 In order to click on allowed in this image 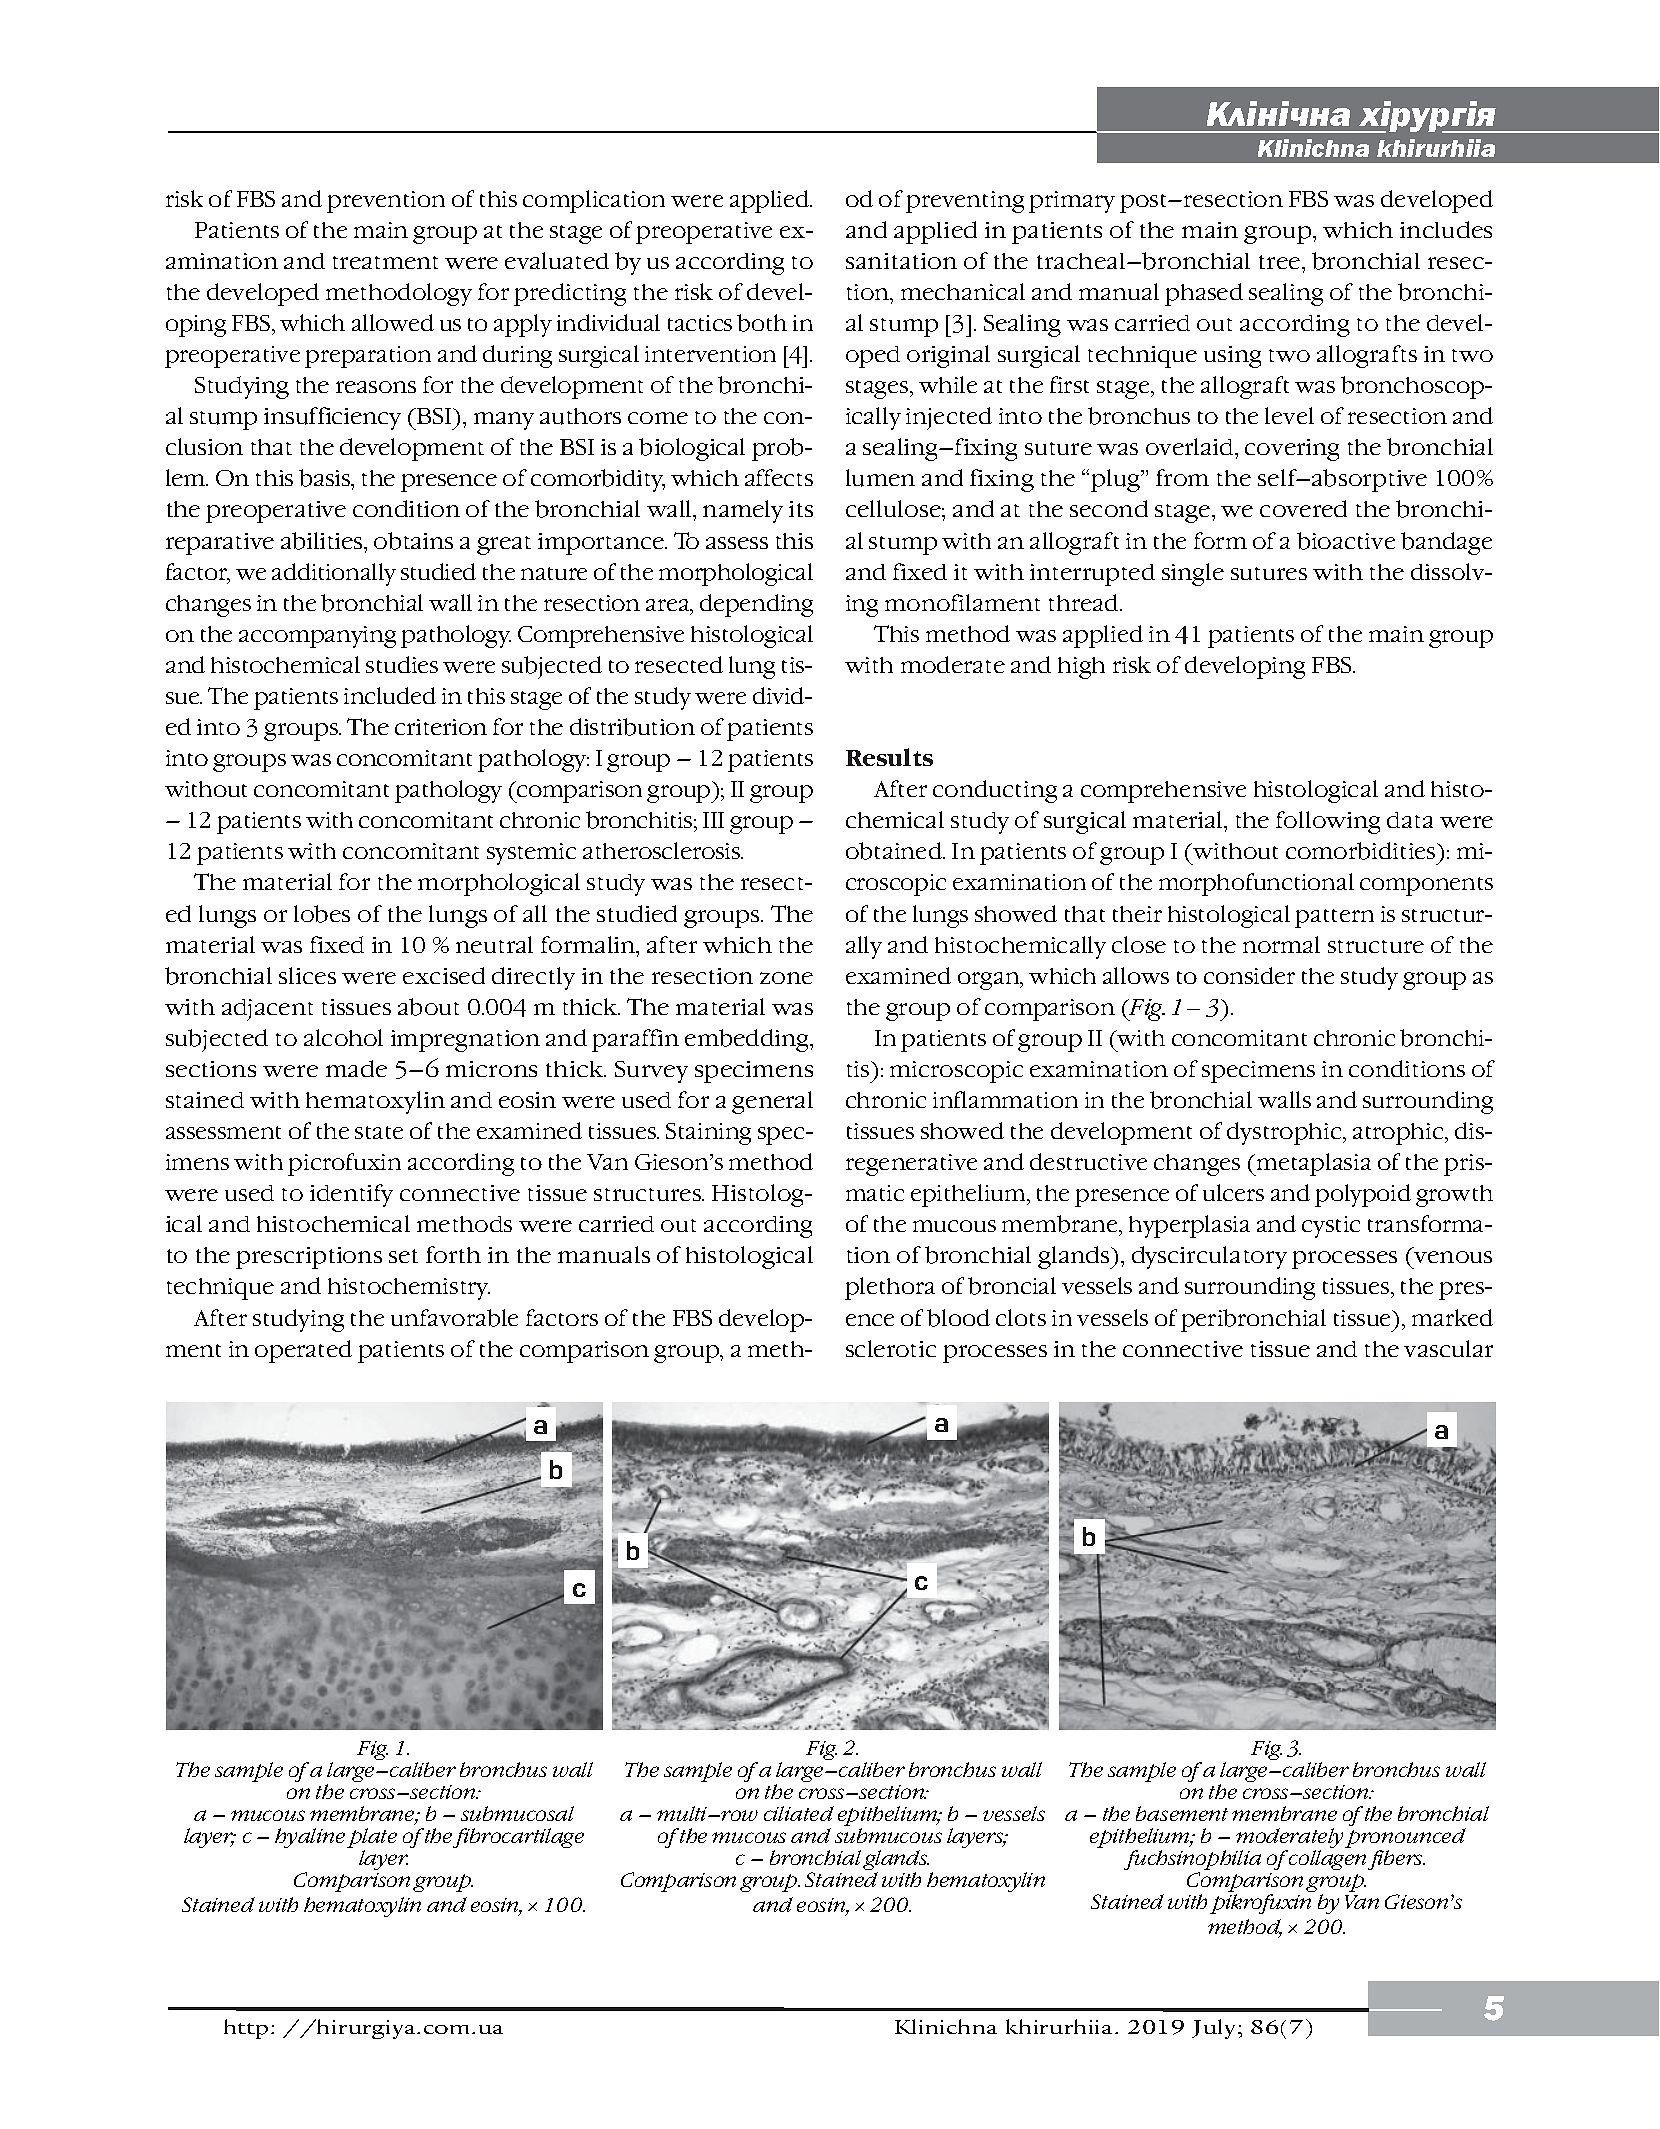, I will do `click(393, 322)`.
